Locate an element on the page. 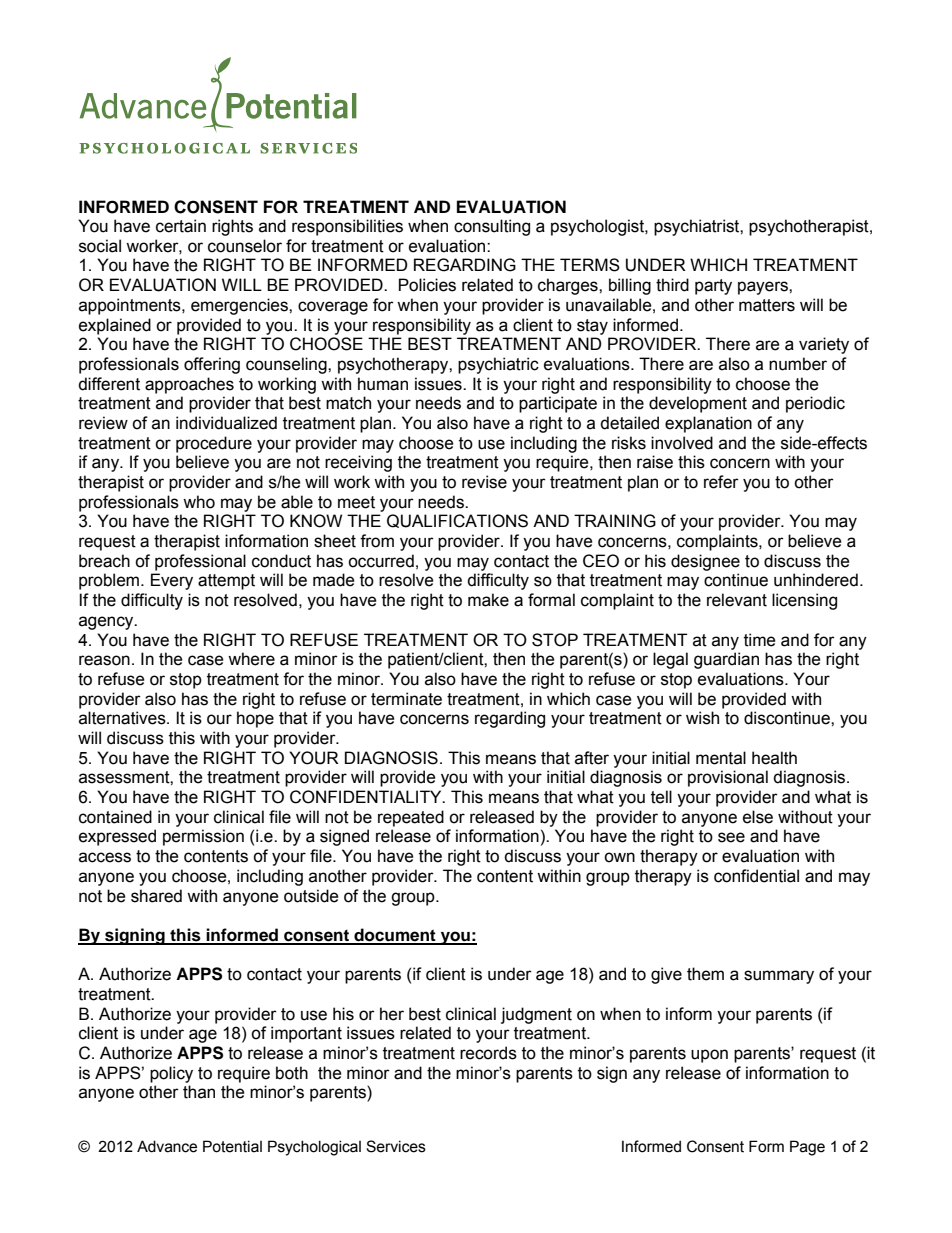 This page has height=1233, width=952. party is located at coordinates (713, 287).
